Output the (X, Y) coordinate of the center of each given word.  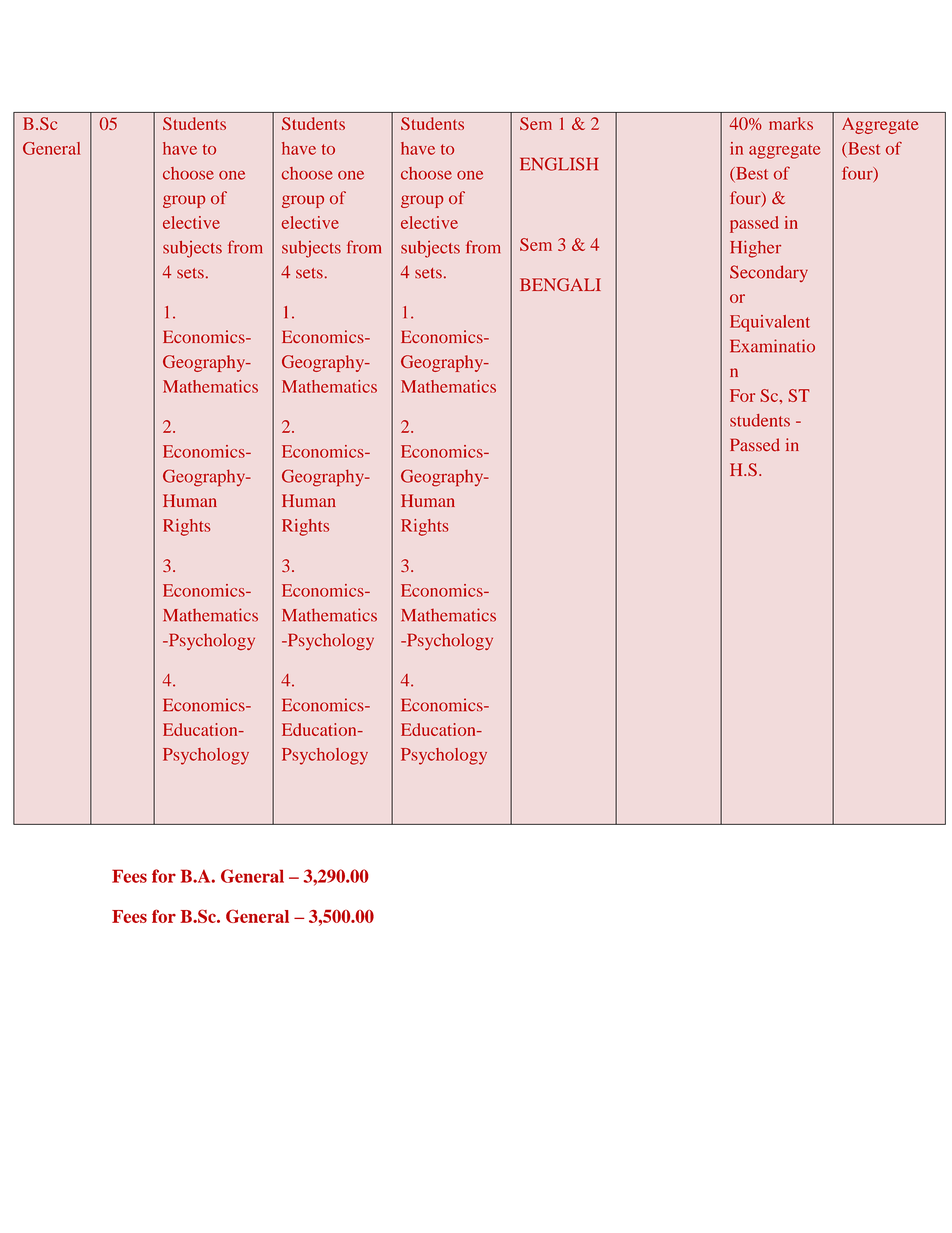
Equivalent (770, 323)
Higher (755, 249)
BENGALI (560, 285)
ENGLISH (559, 164)
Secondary (769, 273)
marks (791, 123)
